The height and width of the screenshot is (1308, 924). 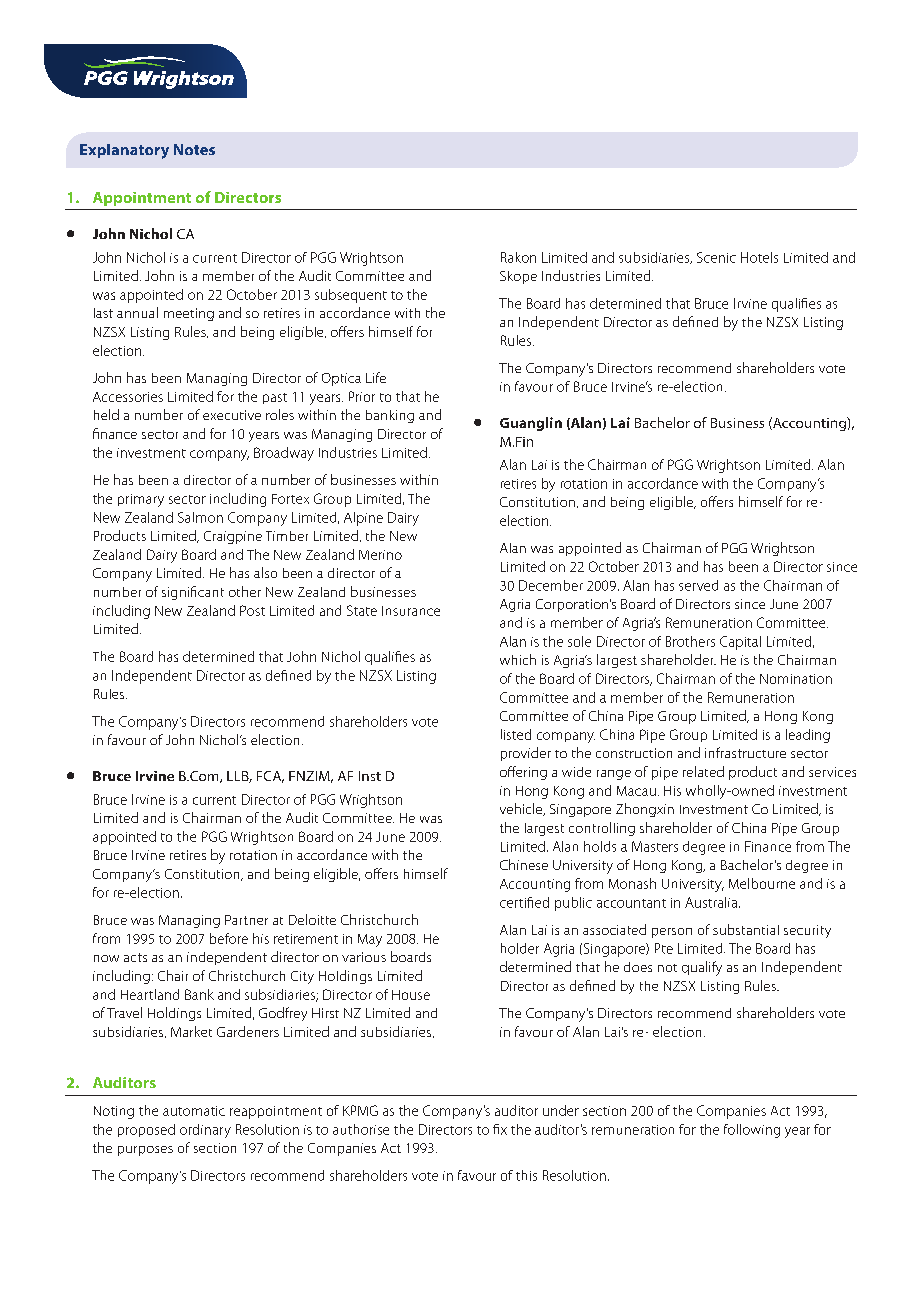 I want to click on Hotels, so click(x=759, y=257).
